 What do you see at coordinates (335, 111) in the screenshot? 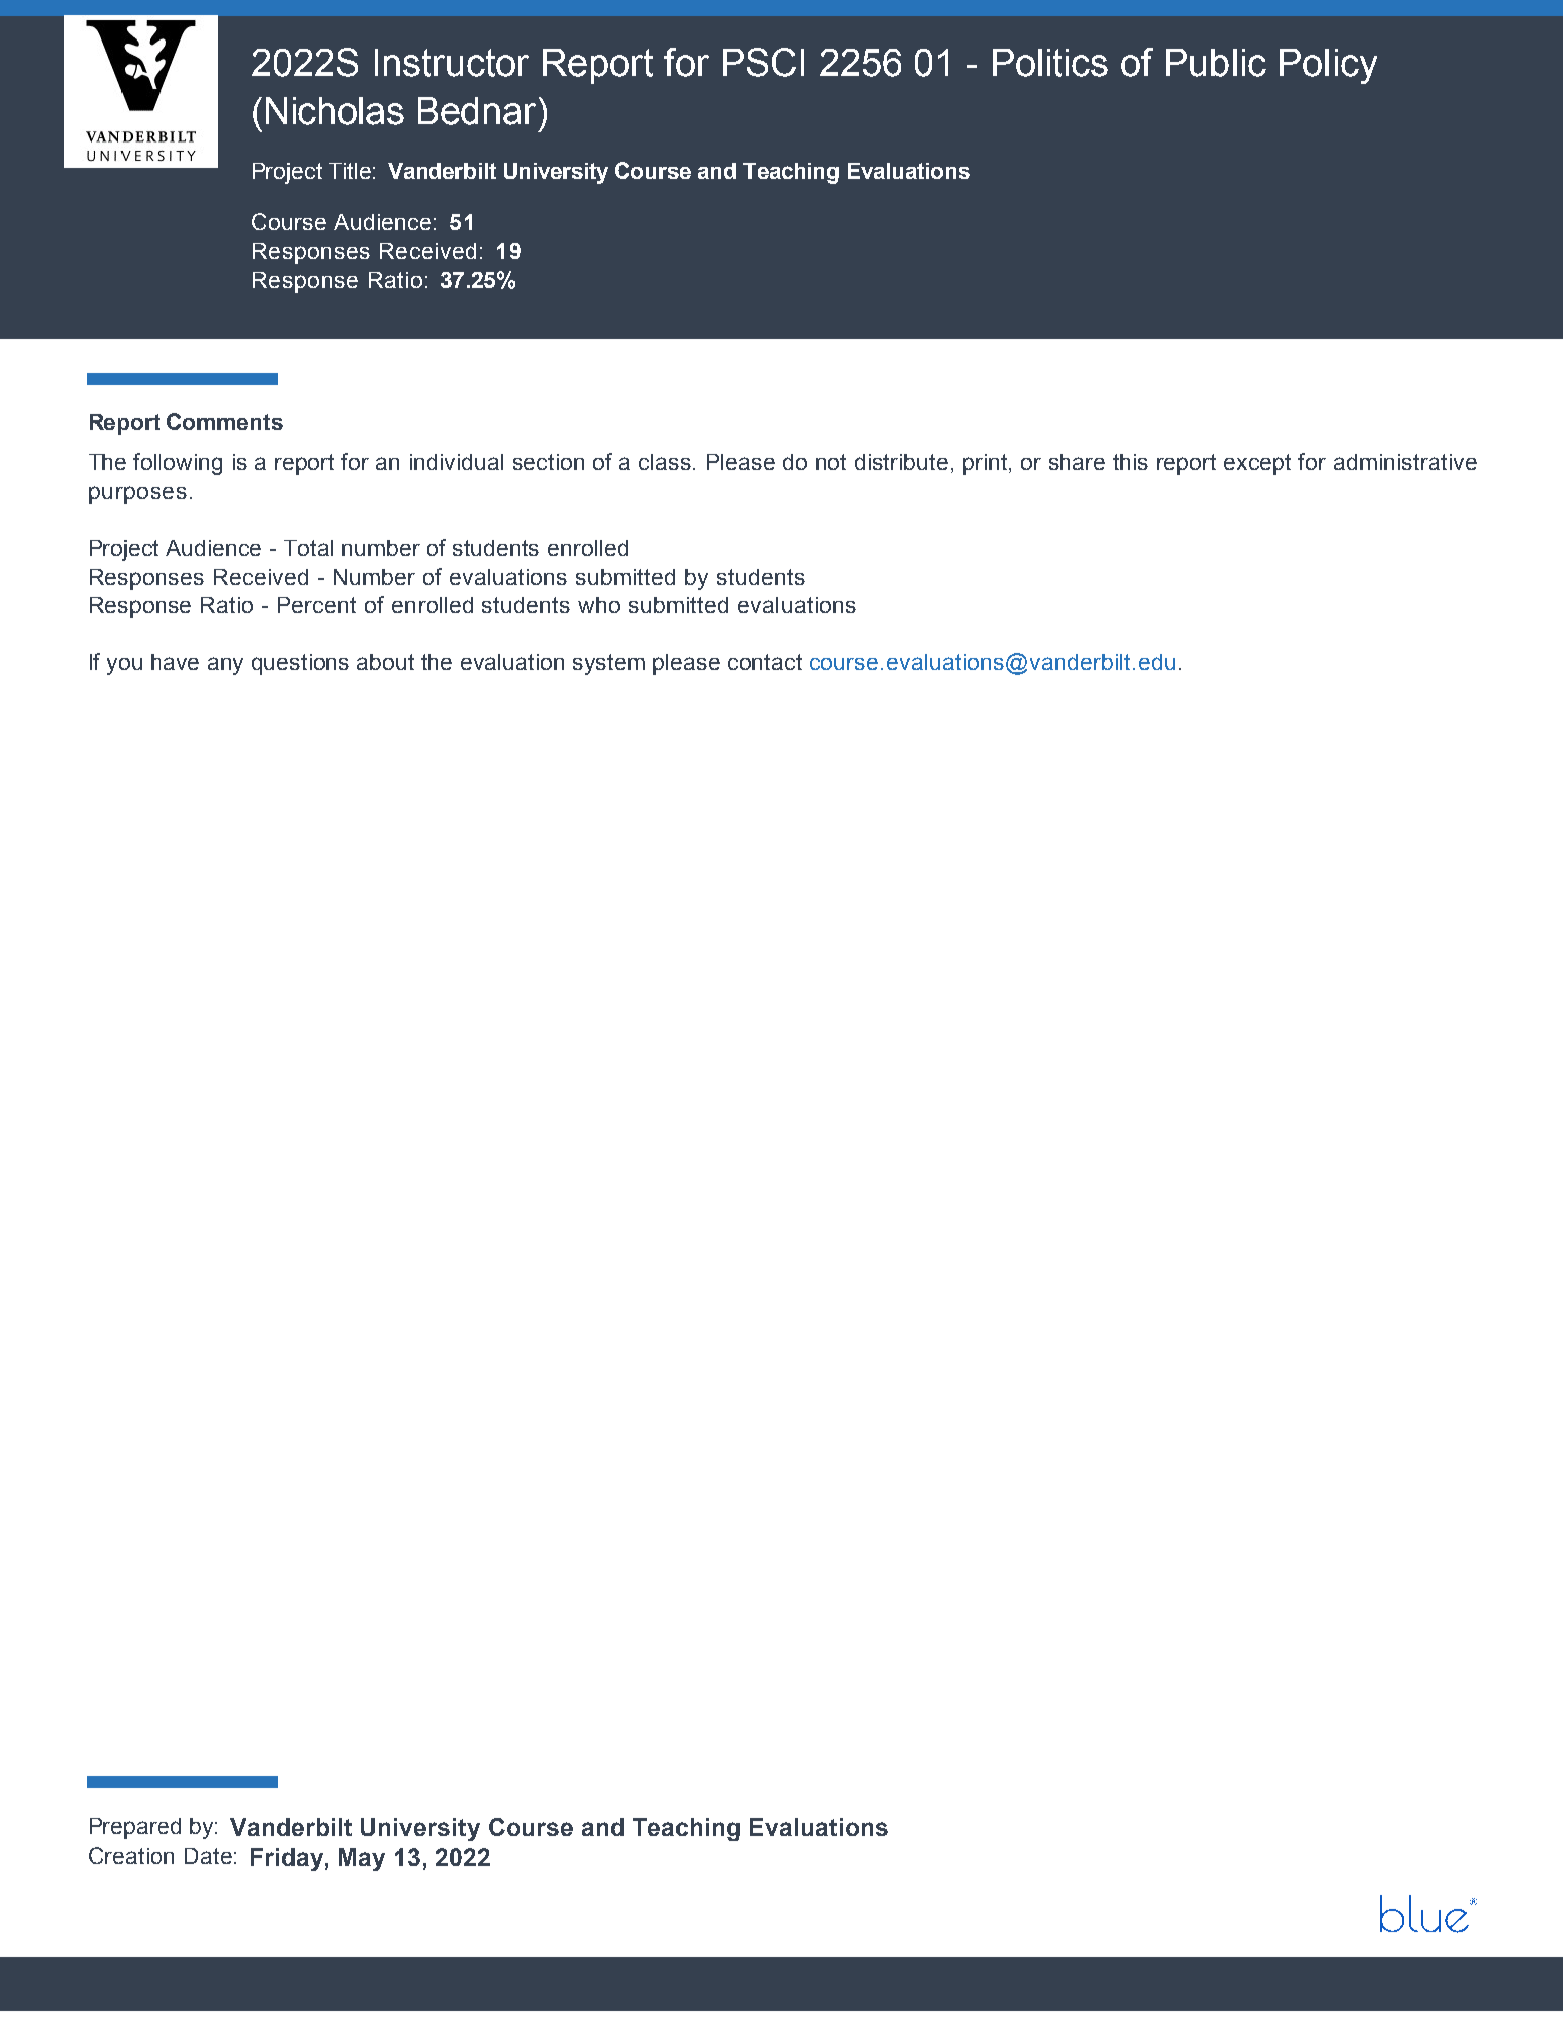
I see `Nicholas` at bounding box center [335, 111].
